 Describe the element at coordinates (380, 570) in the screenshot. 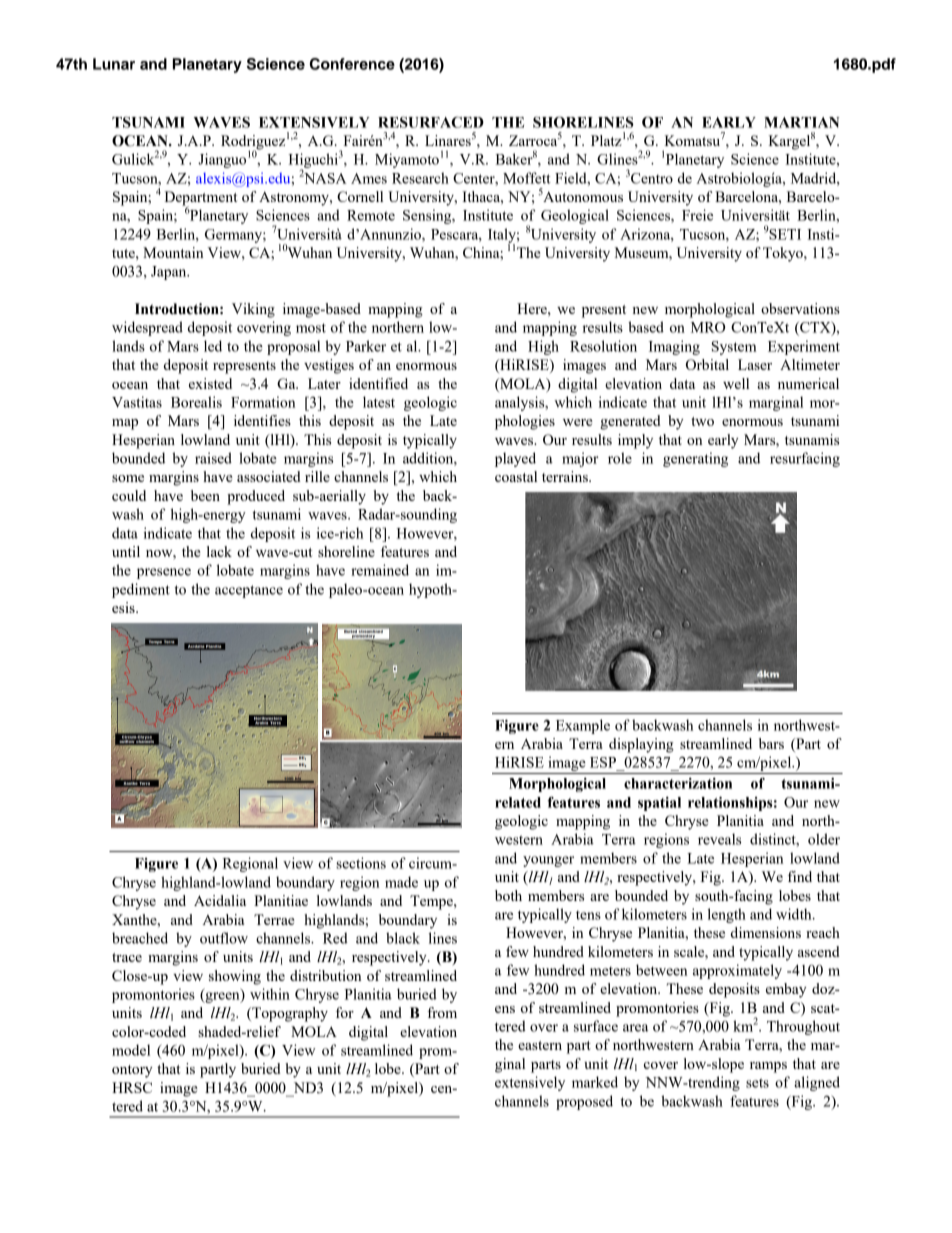

I see `remained` at that location.
